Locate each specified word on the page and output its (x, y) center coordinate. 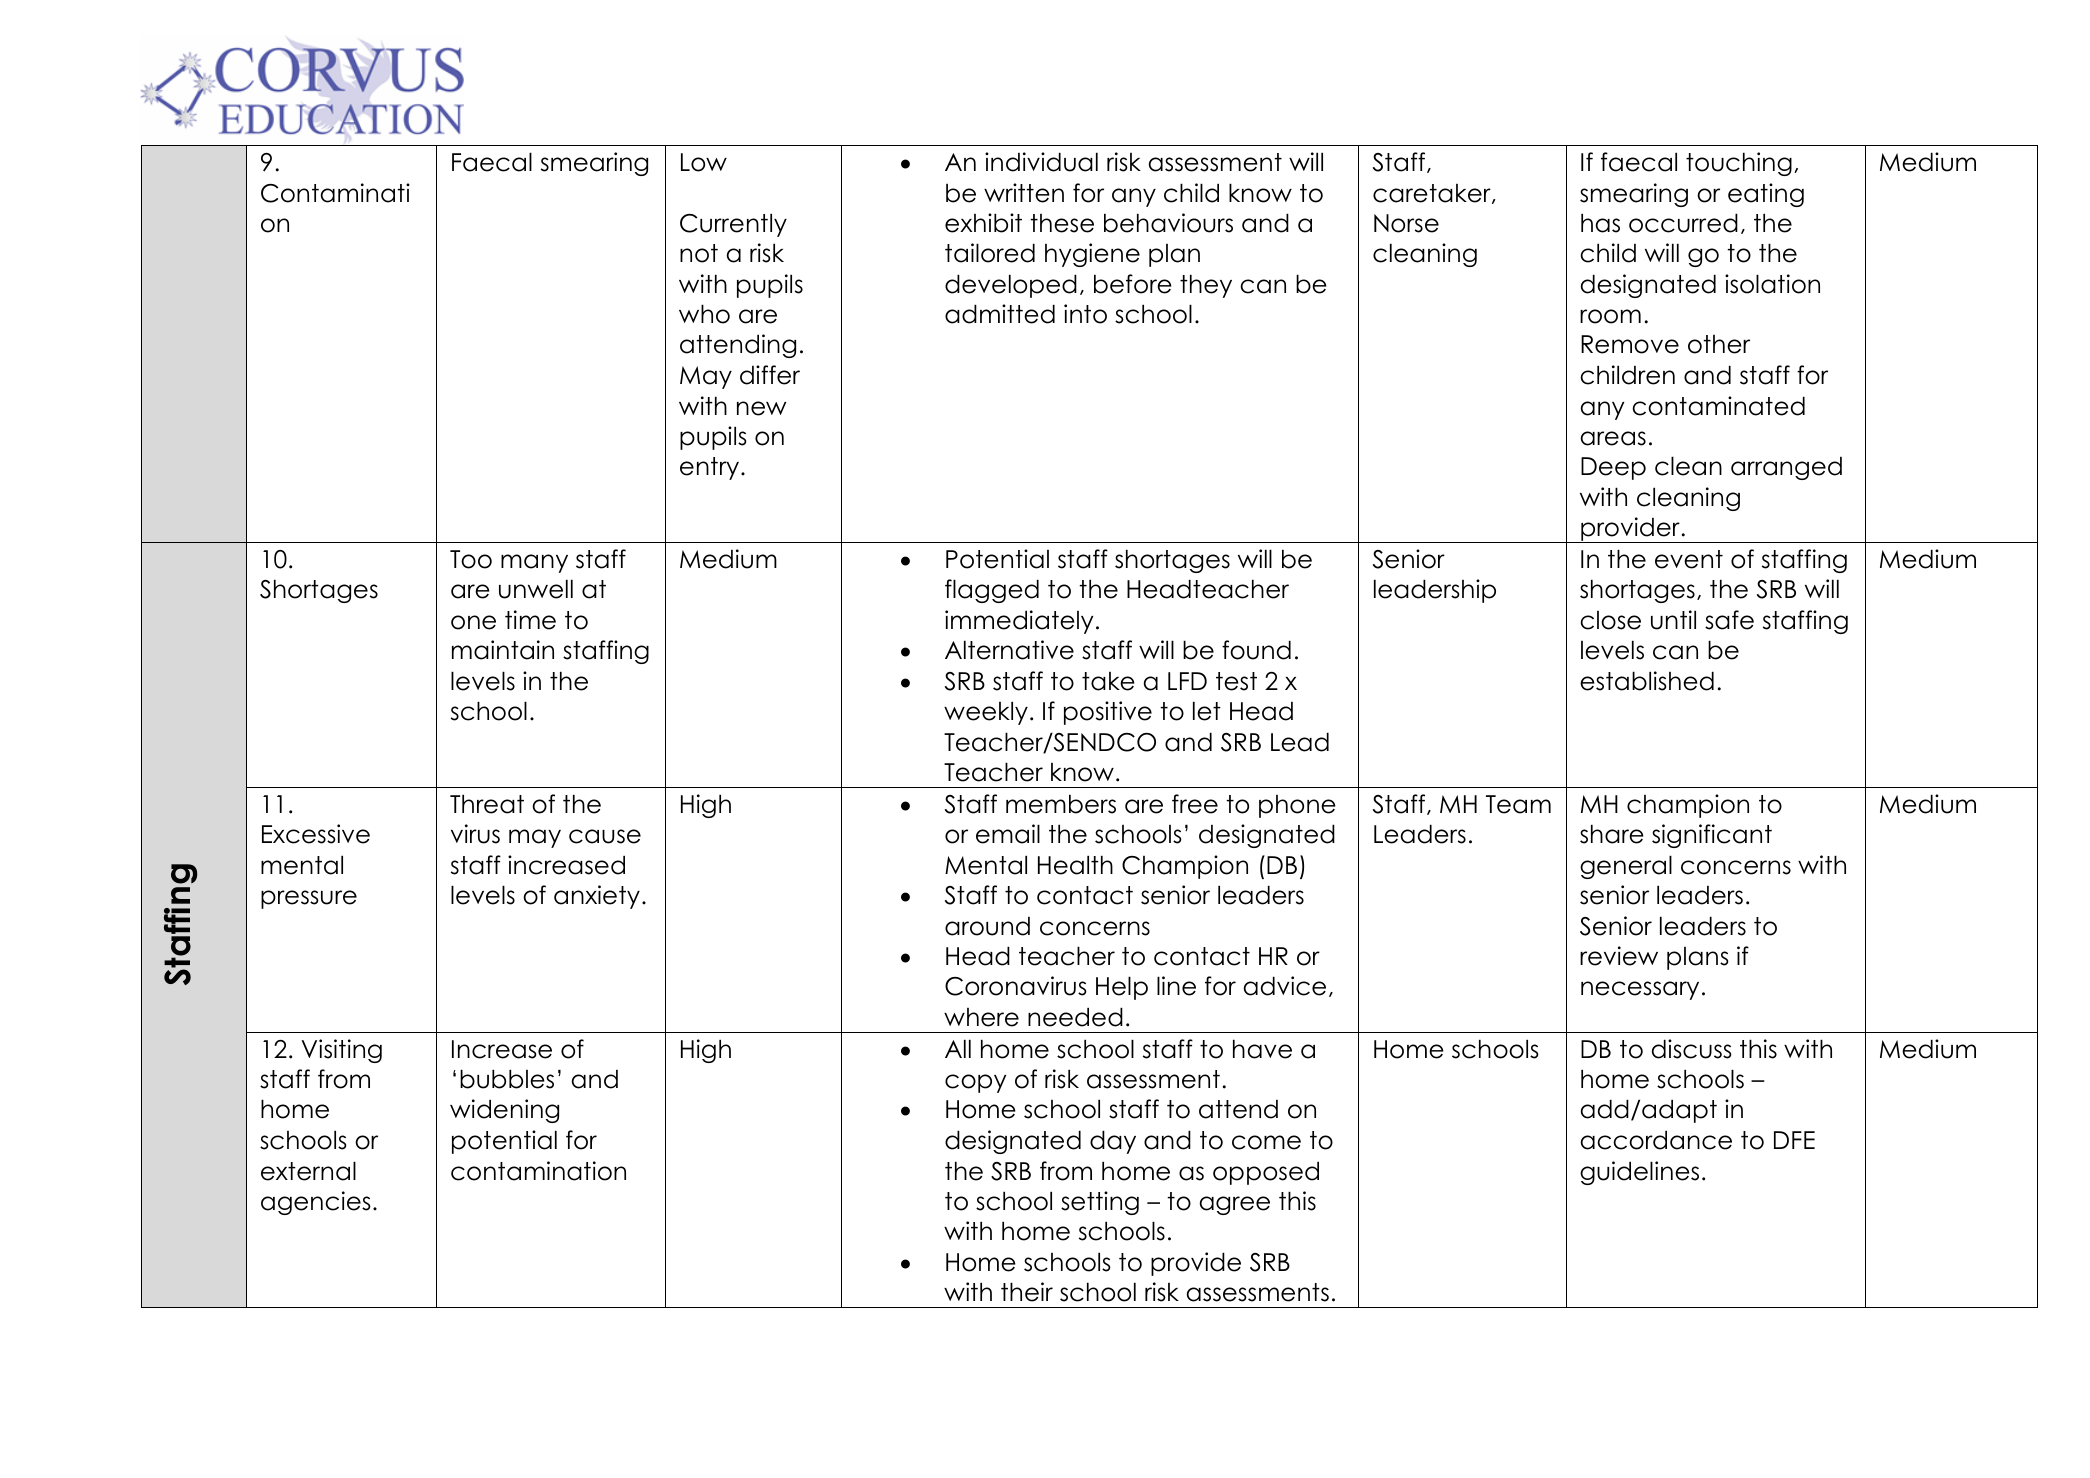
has (1600, 223)
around (987, 926)
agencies (316, 1203)
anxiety (597, 897)
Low (704, 162)
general (1626, 867)
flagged (992, 591)
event (1689, 559)
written (1024, 193)
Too (471, 559)
